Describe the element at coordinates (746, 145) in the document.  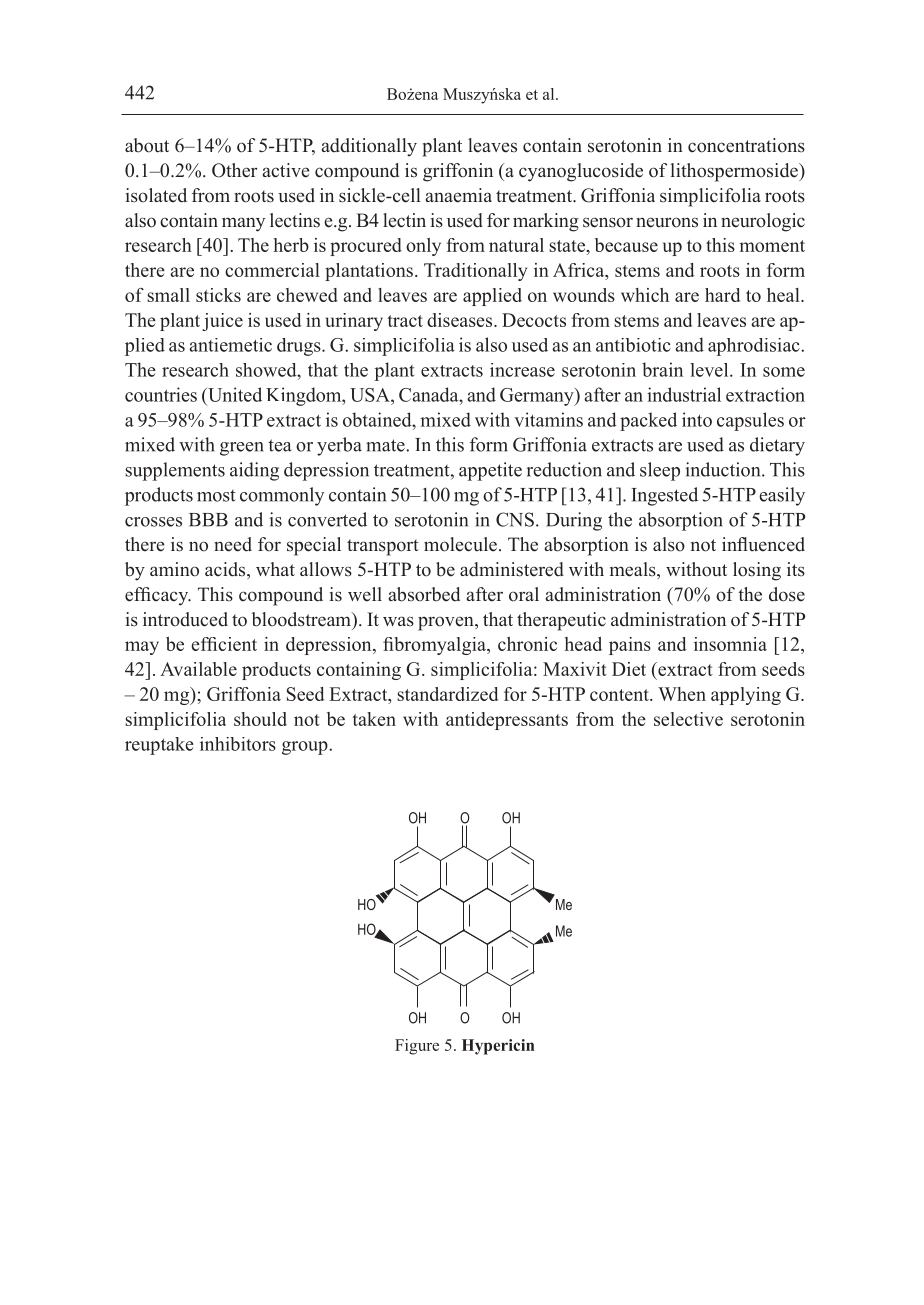
I see `concentrations` at that location.
